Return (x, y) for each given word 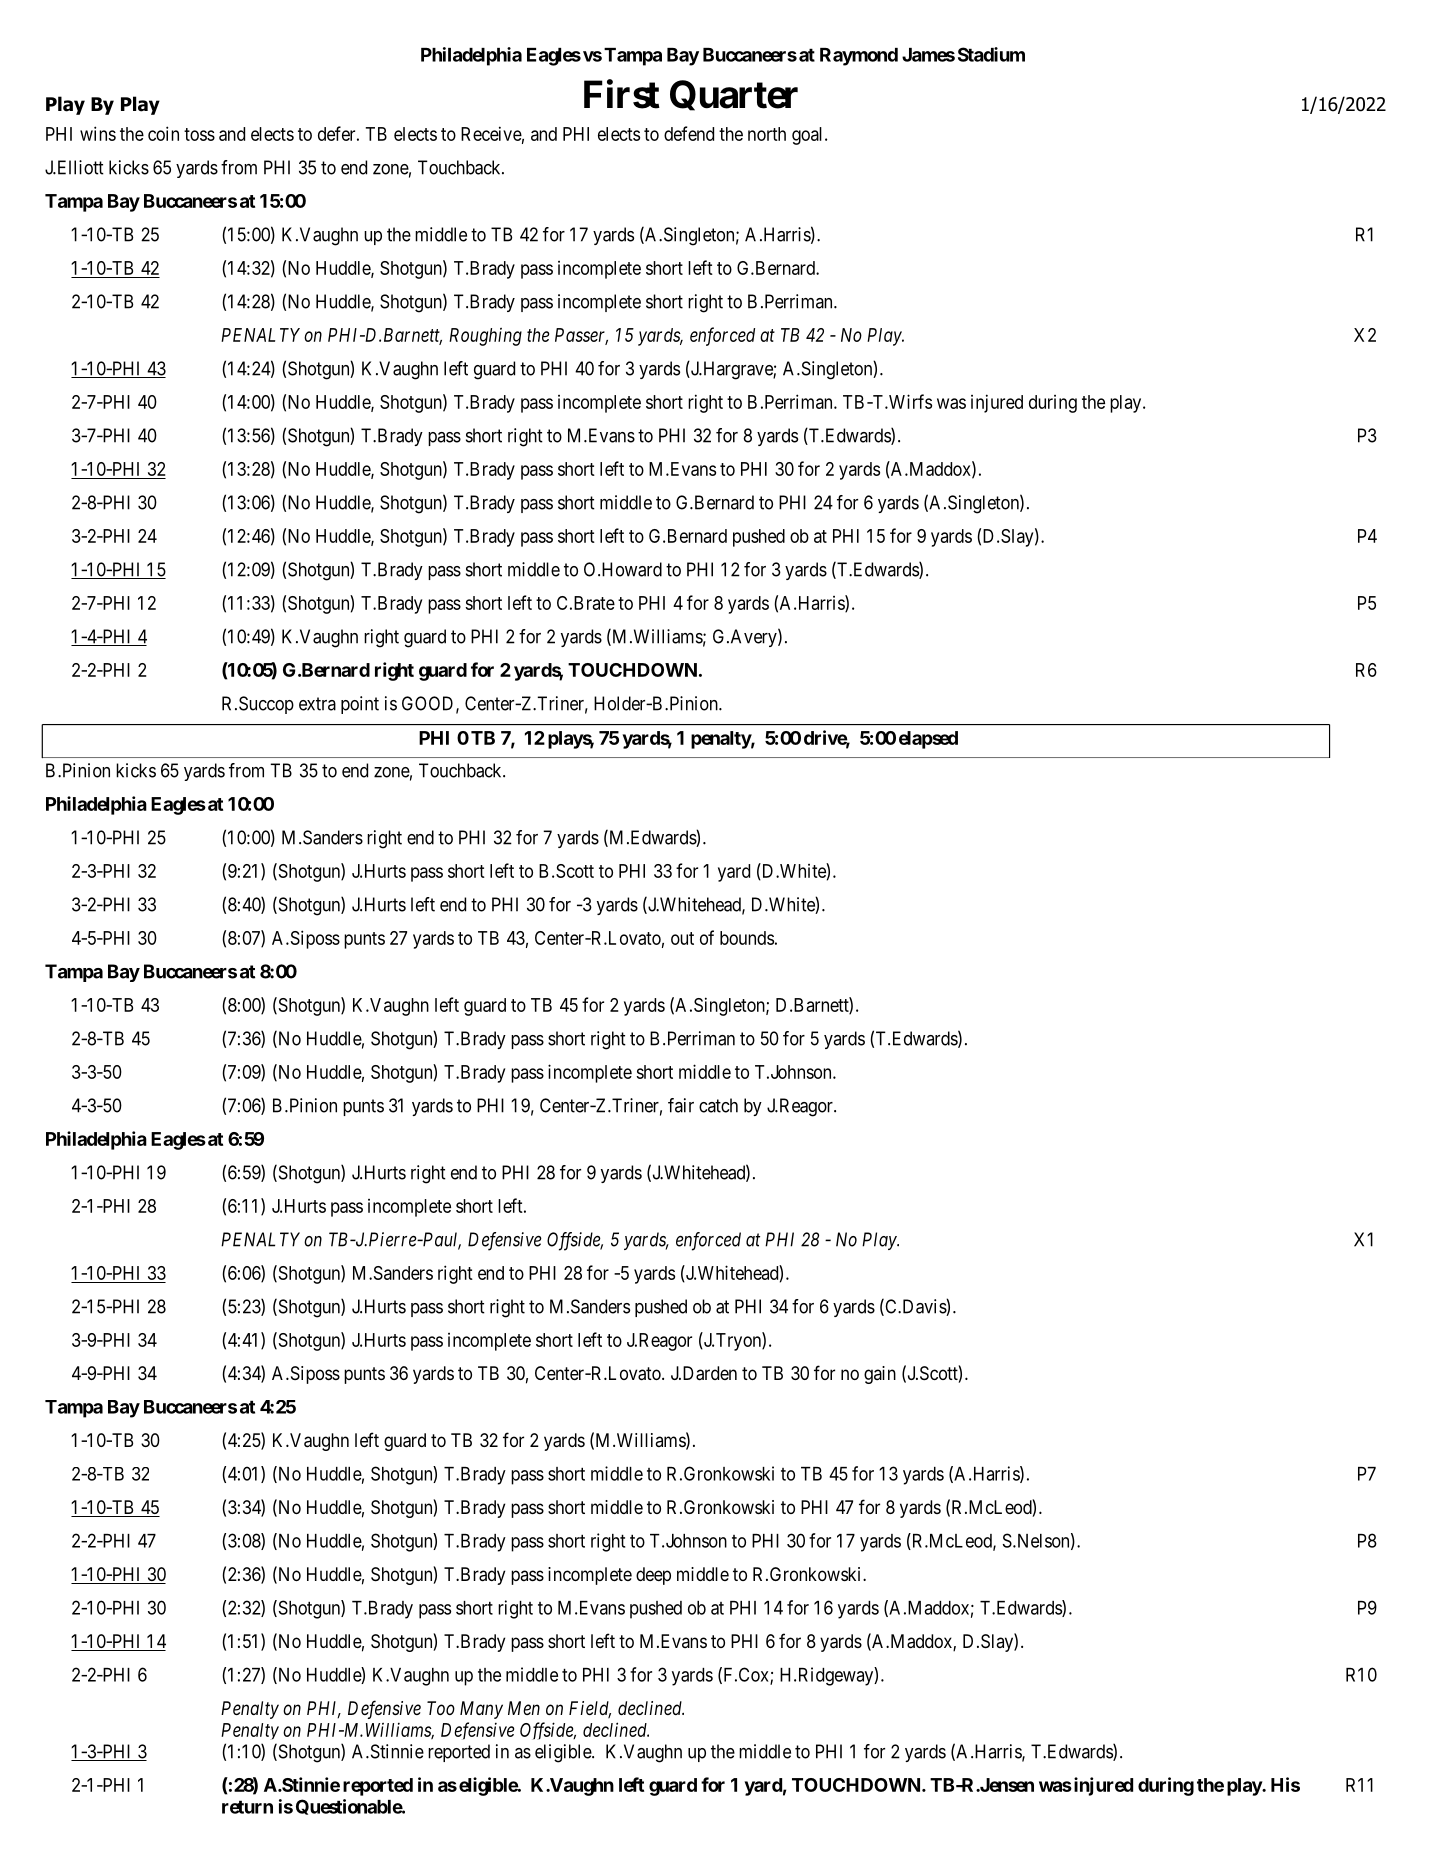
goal (809, 136)
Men (524, 1708)
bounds (747, 938)
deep (653, 1576)
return (247, 1807)
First (622, 94)
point (360, 705)
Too (441, 1708)
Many (481, 1710)
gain (880, 1375)
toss (199, 134)
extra (317, 704)
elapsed (928, 740)
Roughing (485, 337)
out (682, 938)
